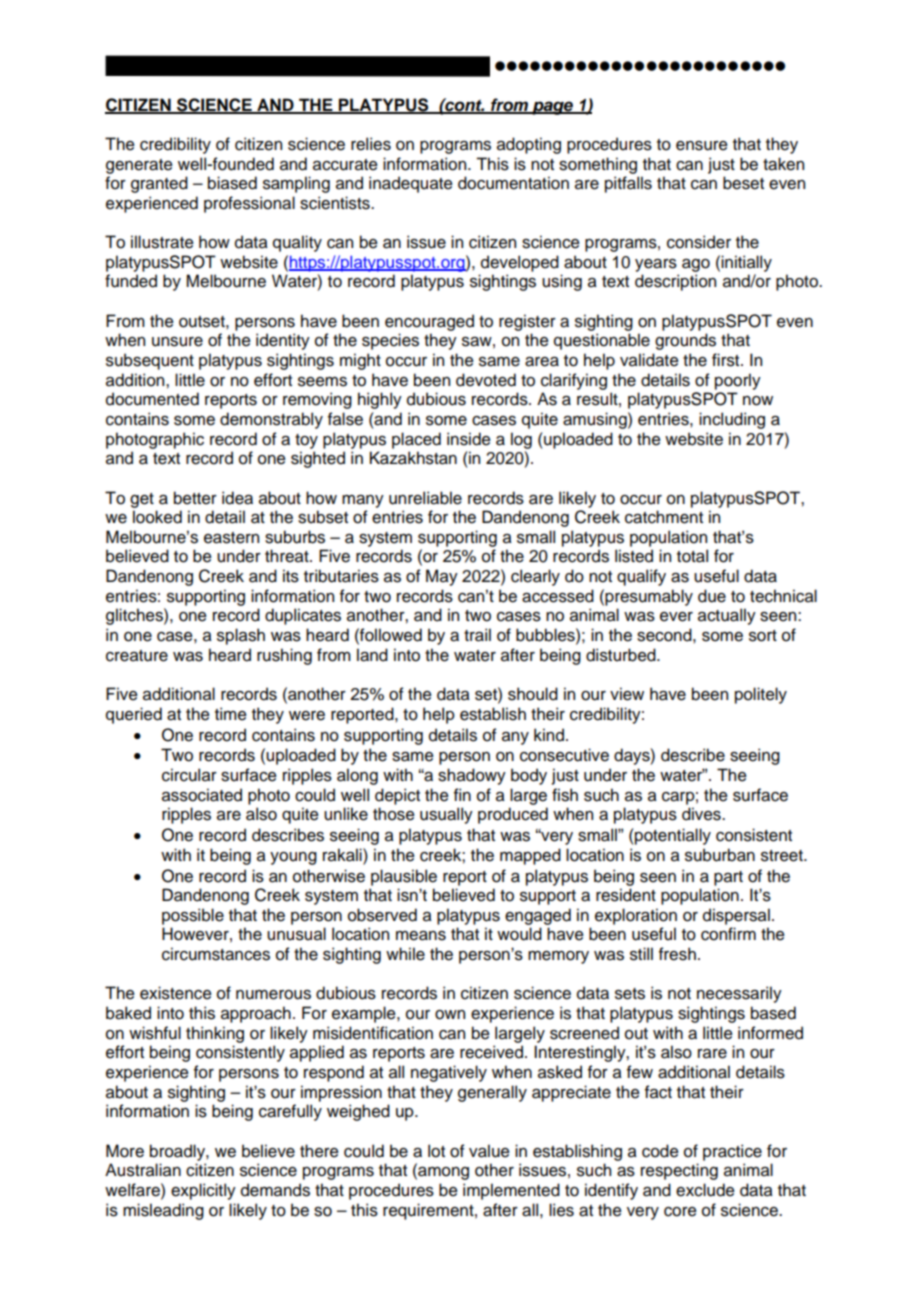 The image size is (924, 1308). I want to click on better, so click(195, 498).
